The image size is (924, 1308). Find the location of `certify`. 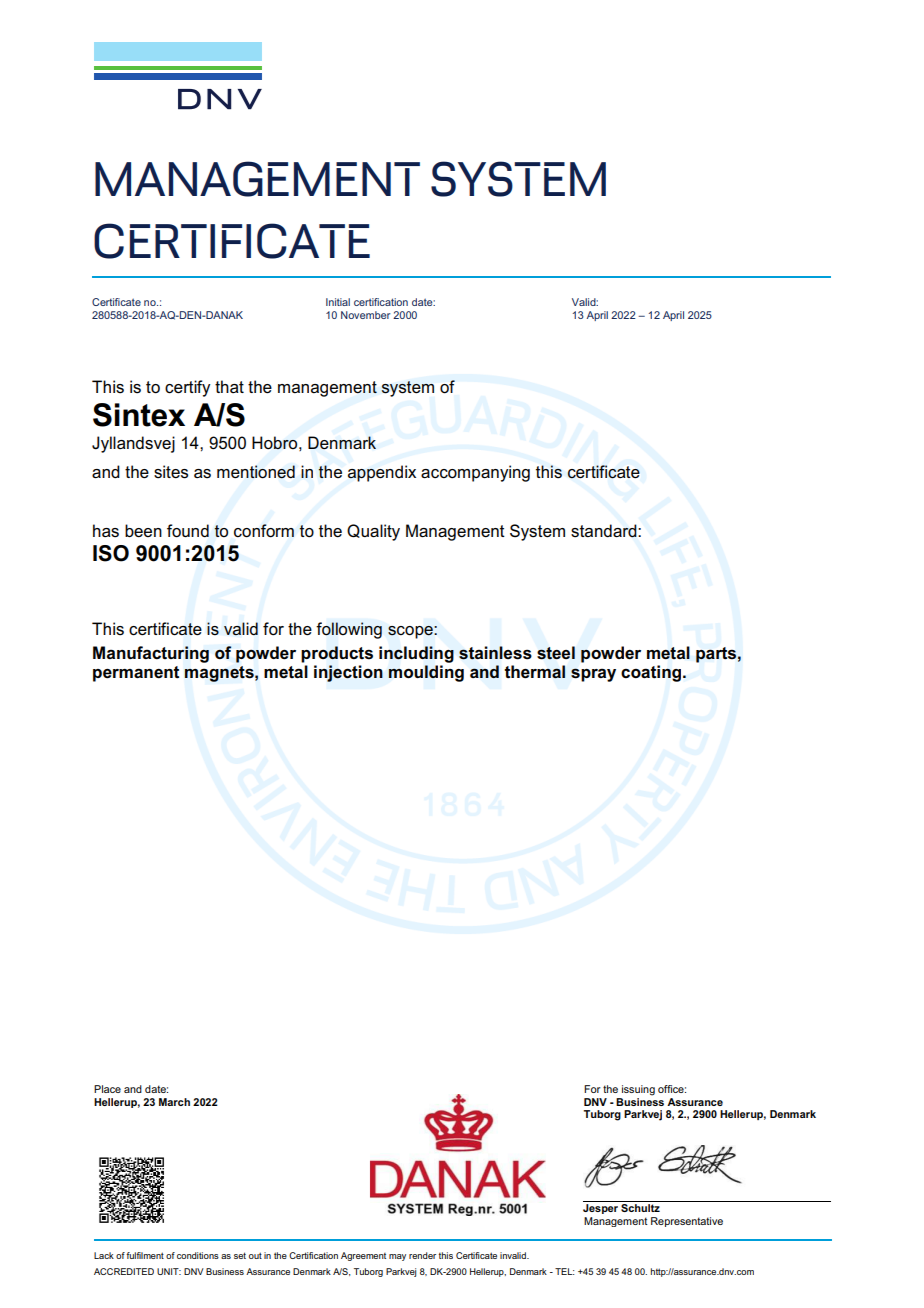

certify is located at coordinates (187, 388).
